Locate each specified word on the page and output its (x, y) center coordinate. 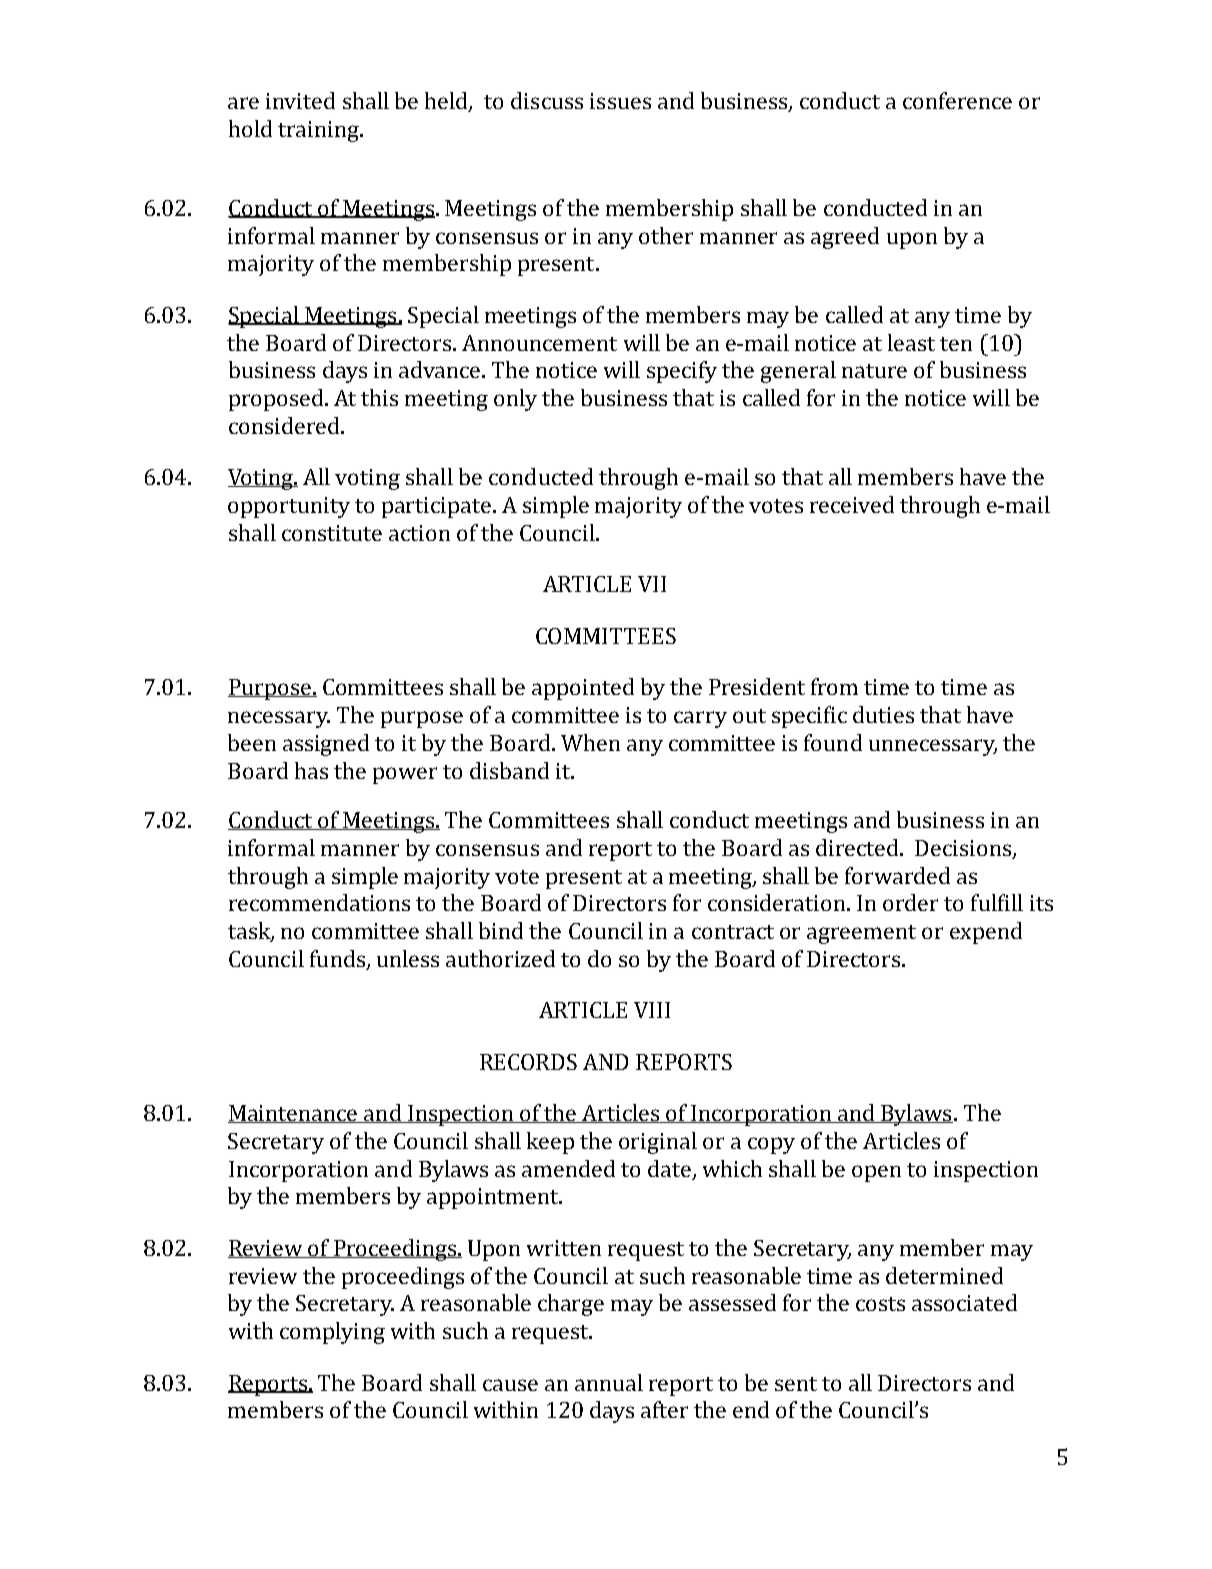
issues (620, 101)
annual (609, 1382)
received (852, 504)
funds (339, 959)
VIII (652, 1010)
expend (986, 933)
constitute (332, 533)
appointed (583, 689)
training (320, 131)
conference (957, 100)
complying (332, 1333)
